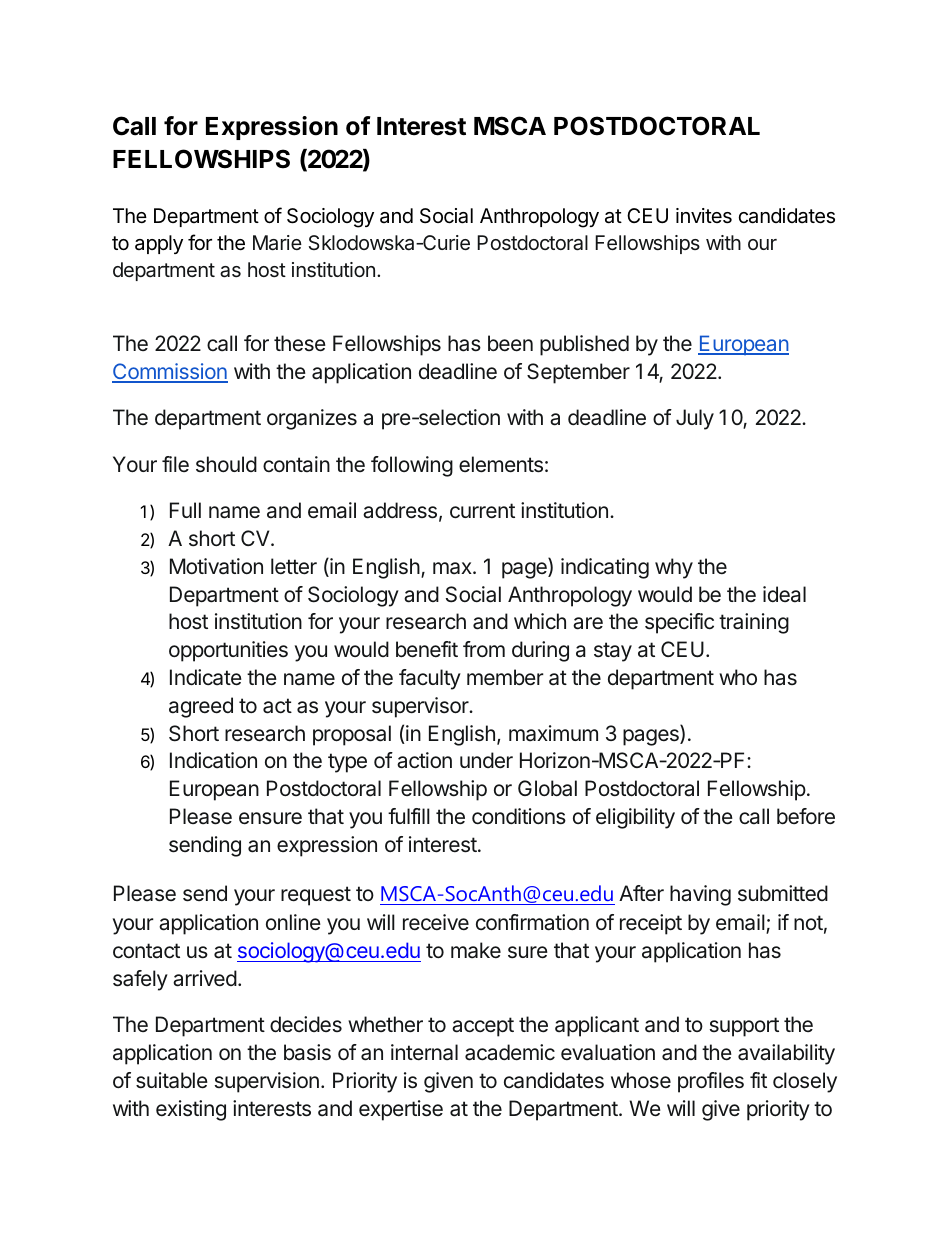 The height and width of the document is (1233, 952). Describe the element at coordinates (510, 1052) in the document. I see `academic` at that location.
